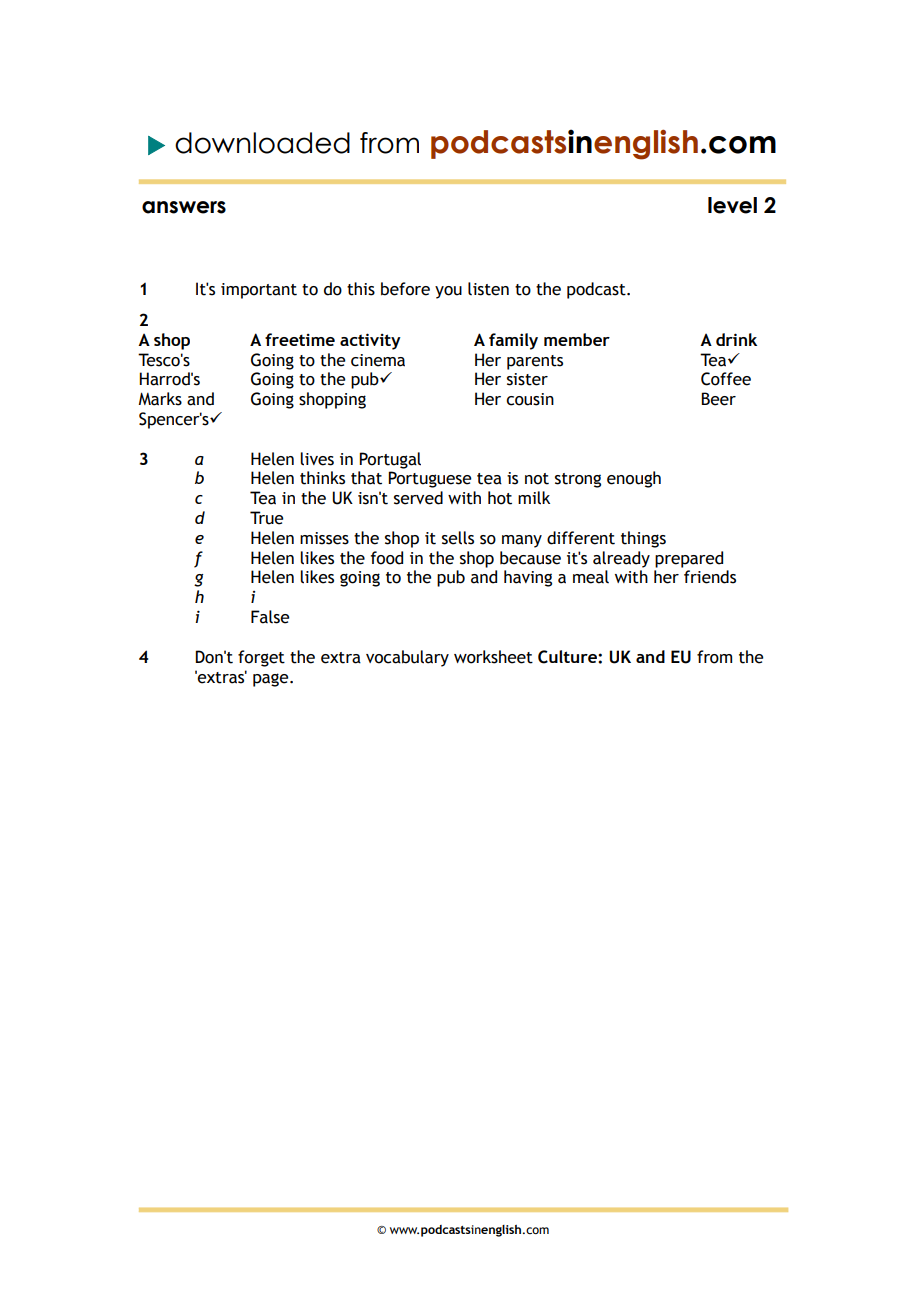 The image size is (924, 1308). I want to click on level, so click(732, 205).
